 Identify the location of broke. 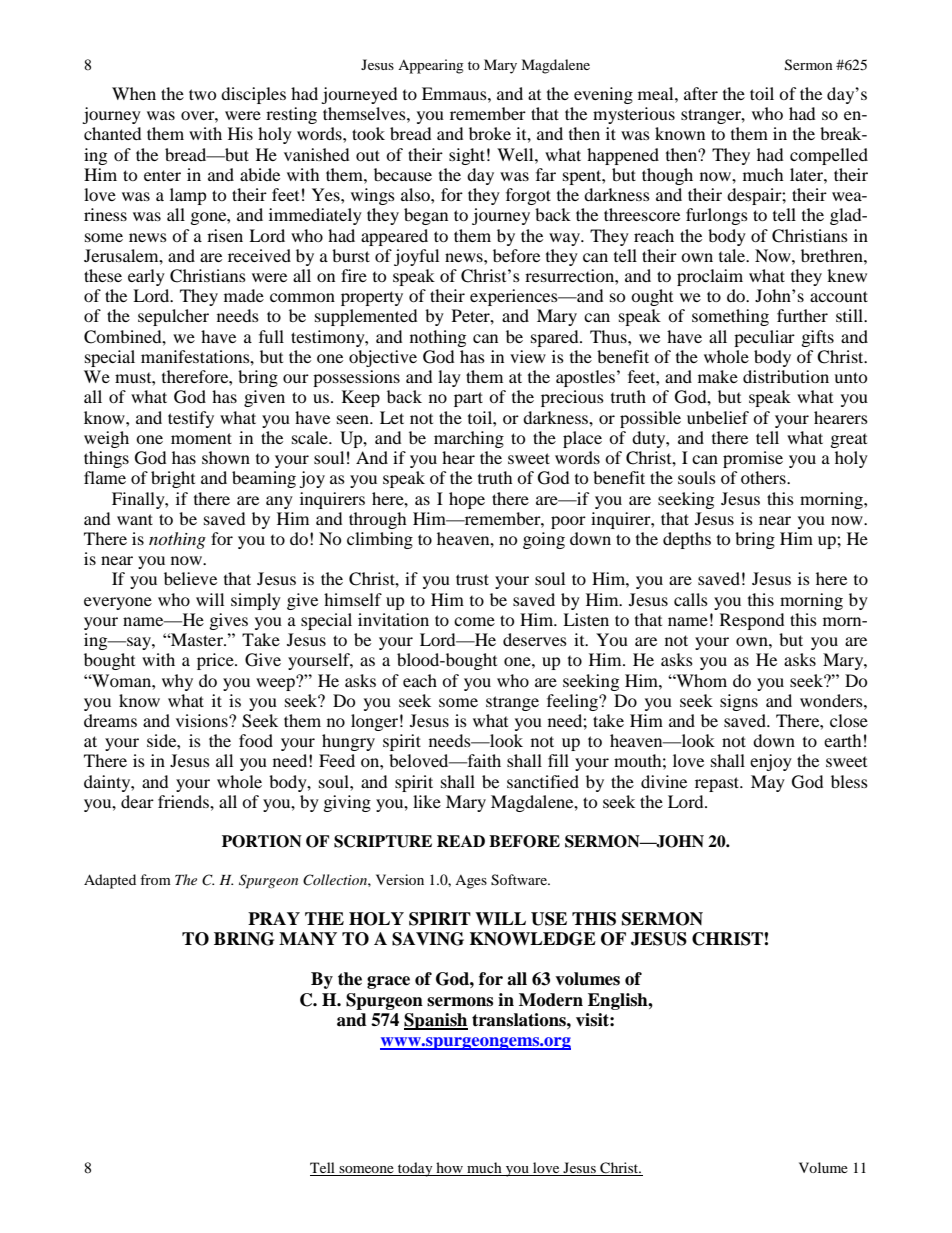
(490, 133).
